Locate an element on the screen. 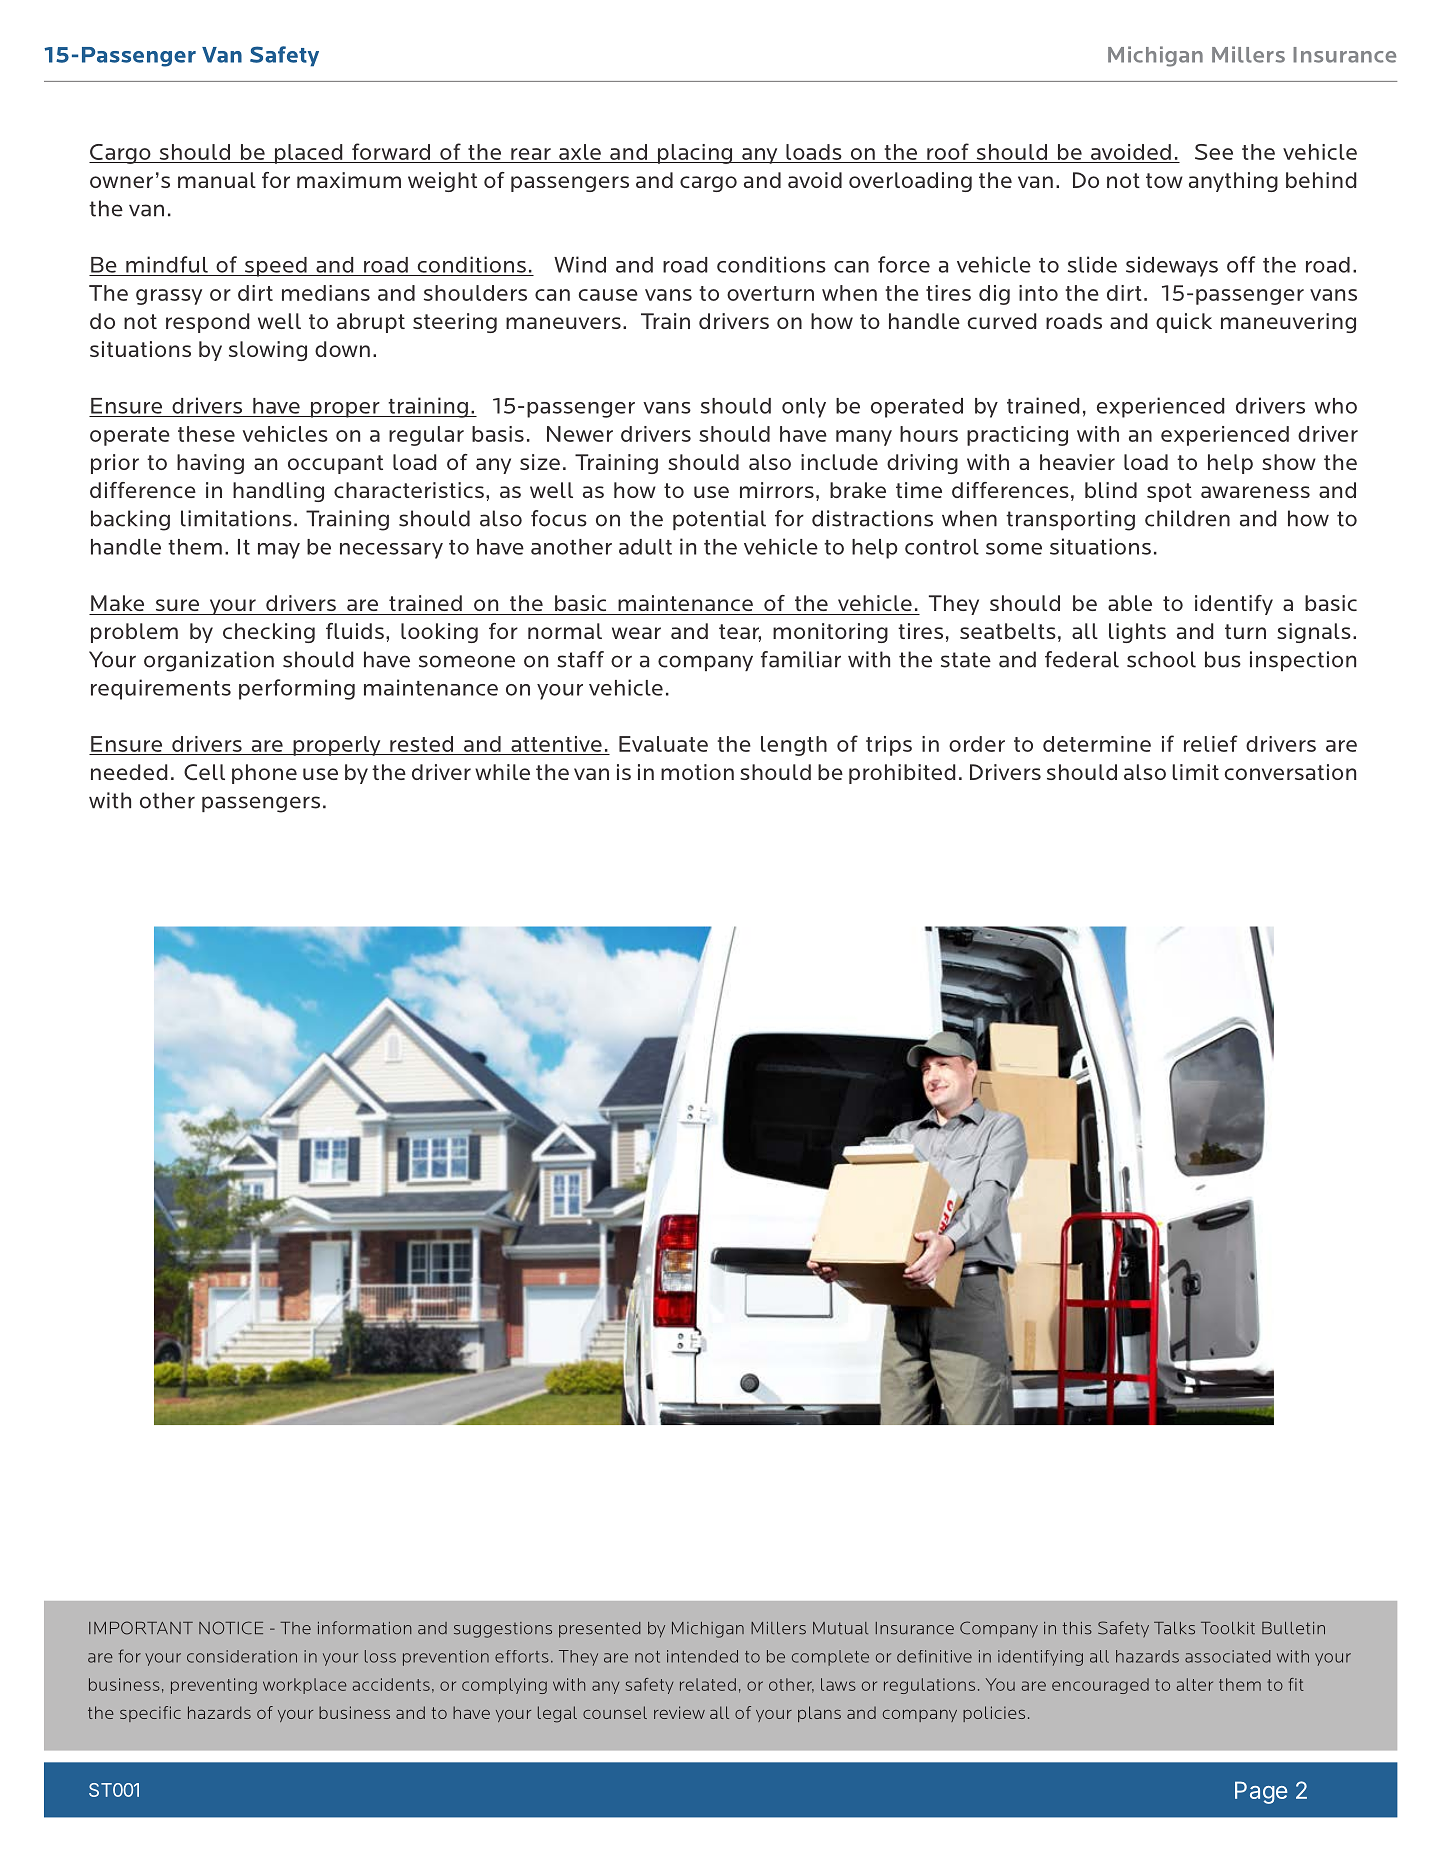 This screenshot has width=1438, height=1861. placing is located at coordinates (695, 154).
